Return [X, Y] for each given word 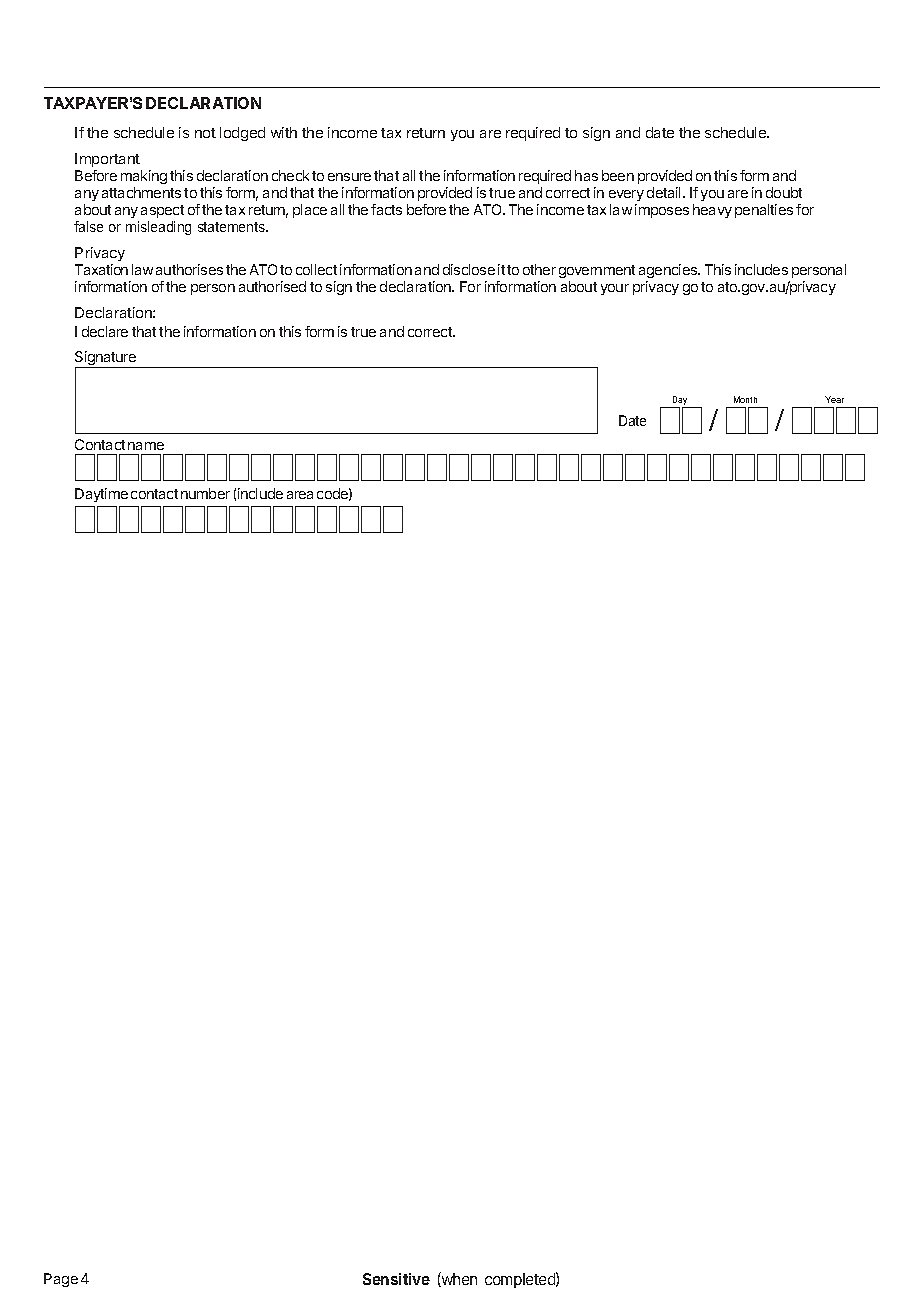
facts [386, 209]
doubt [784, 192]
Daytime [101, 495]
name [146, 446]
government [597, 271]
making [144, 177]
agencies [669, 271]
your [615, 289]
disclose [469, 269]
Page [61, 1280]
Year [834, 399]
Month [745, 399]
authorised [272, 286]
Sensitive [396, 1279]
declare [105, 331]
